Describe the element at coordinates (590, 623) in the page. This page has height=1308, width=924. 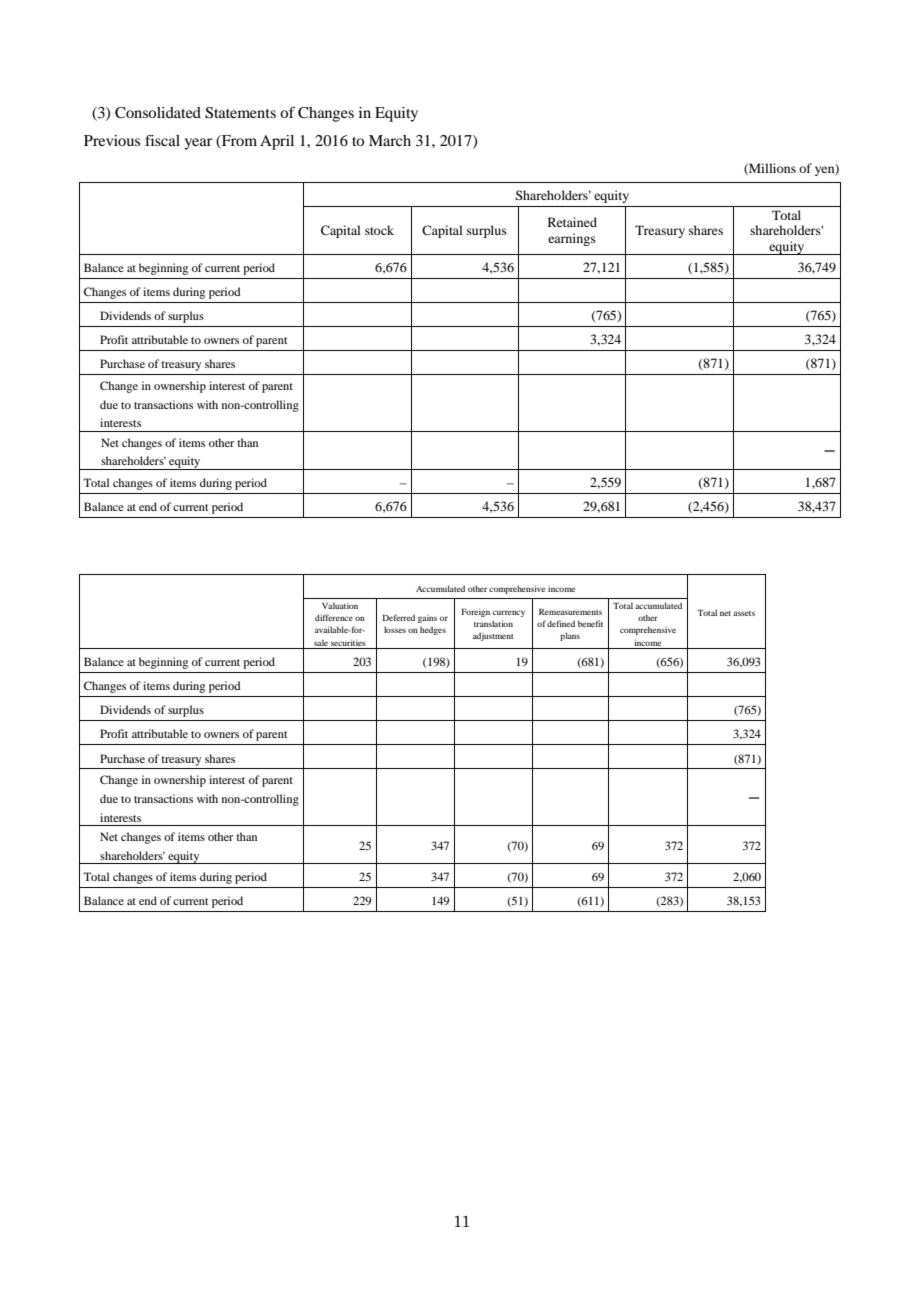
I see `benefit` at that location.
